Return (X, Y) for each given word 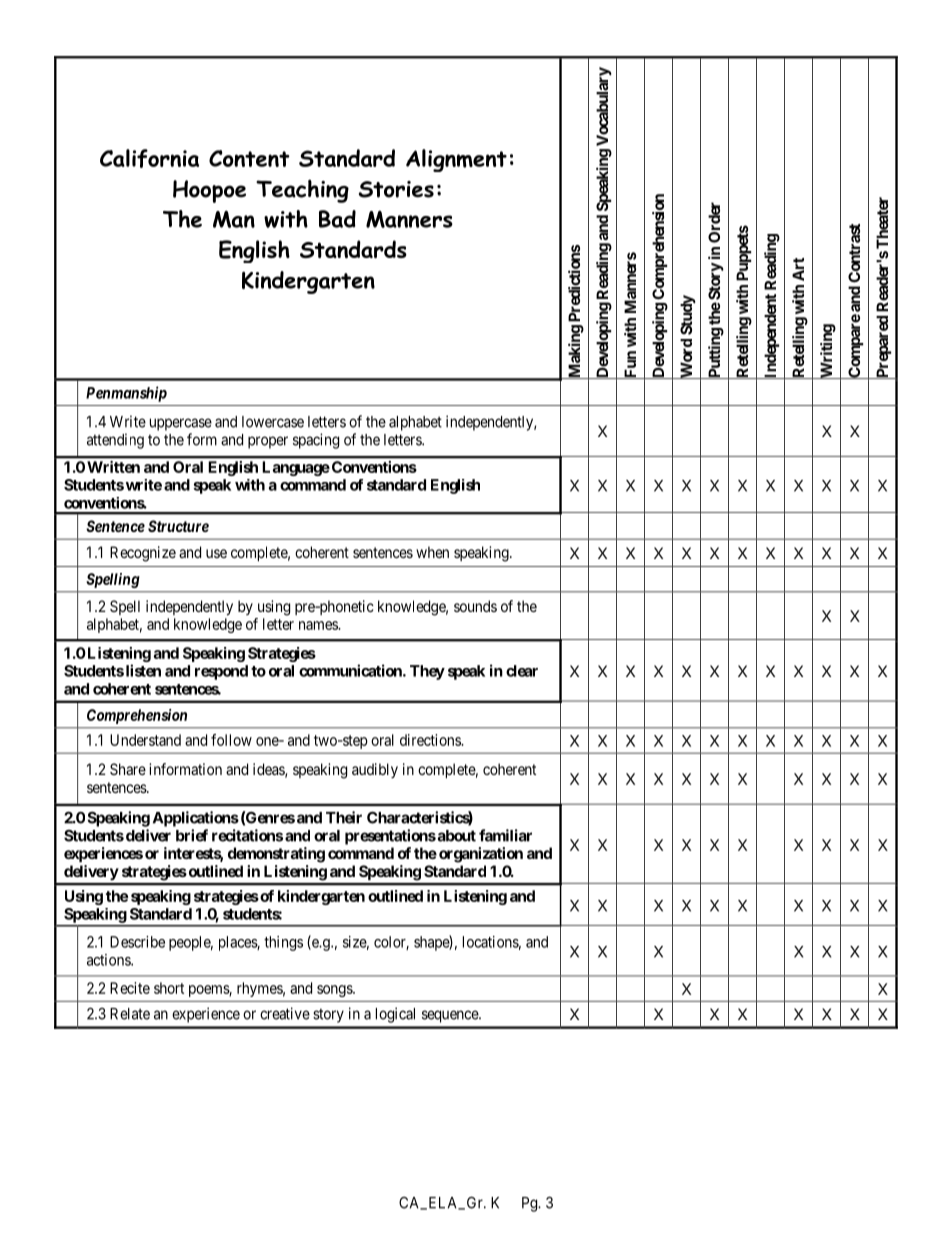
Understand (145, 740)
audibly (375, 770)
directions (431, 740)
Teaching (302, 191)
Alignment (456, 160)
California (149, 158)
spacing (316, 441)
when (432, 552)
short (169, 988)
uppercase (181, 424)
